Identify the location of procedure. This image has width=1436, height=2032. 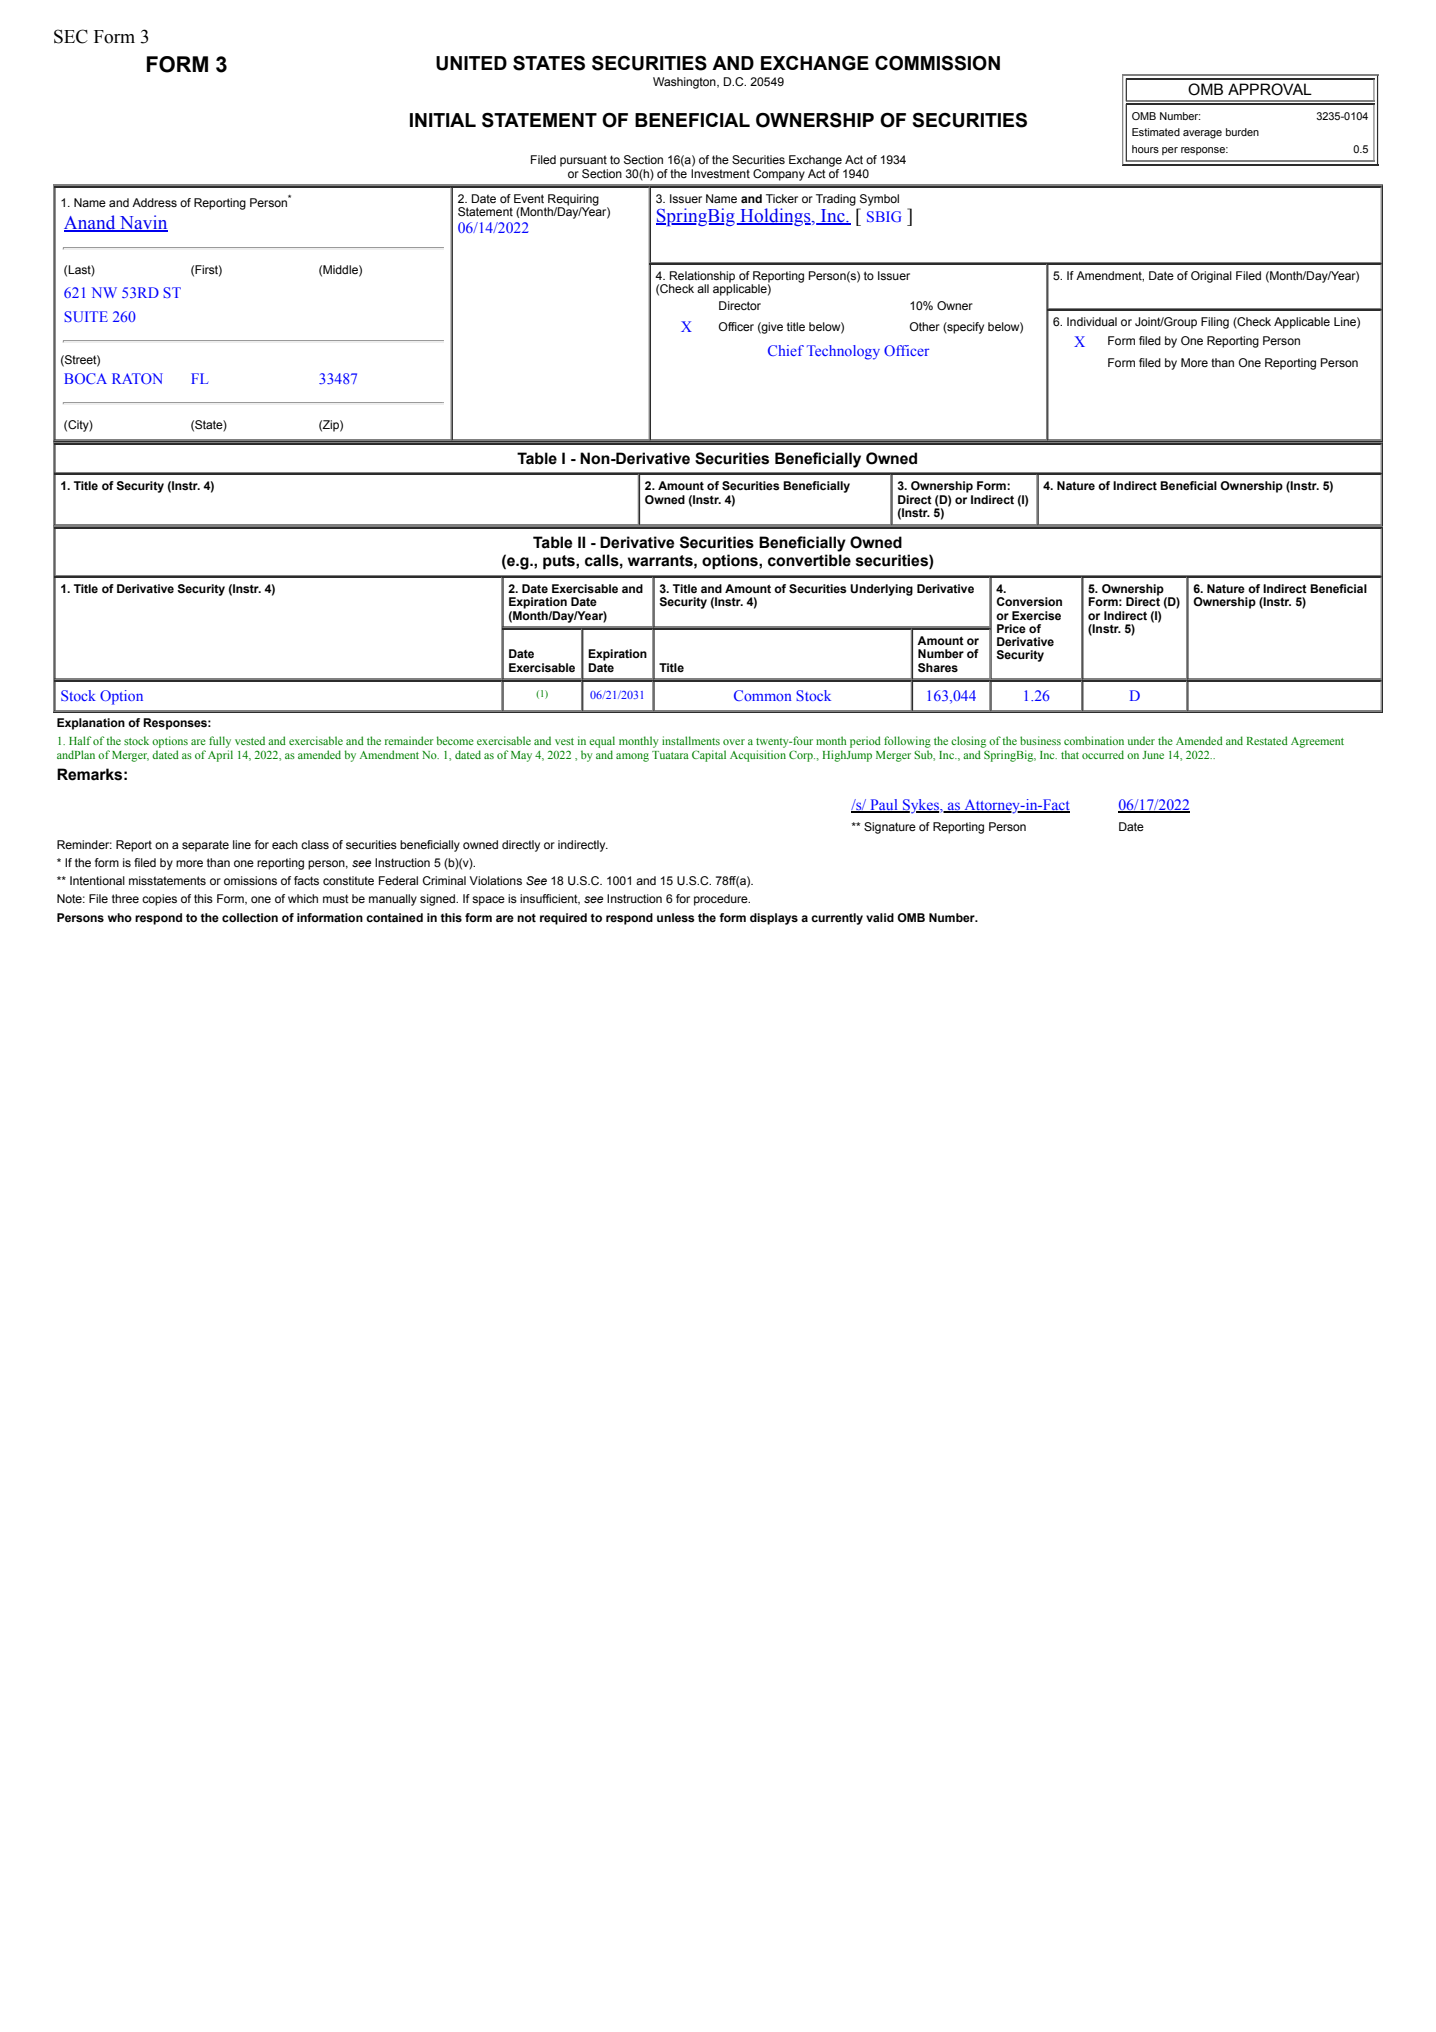
(722, 900).
